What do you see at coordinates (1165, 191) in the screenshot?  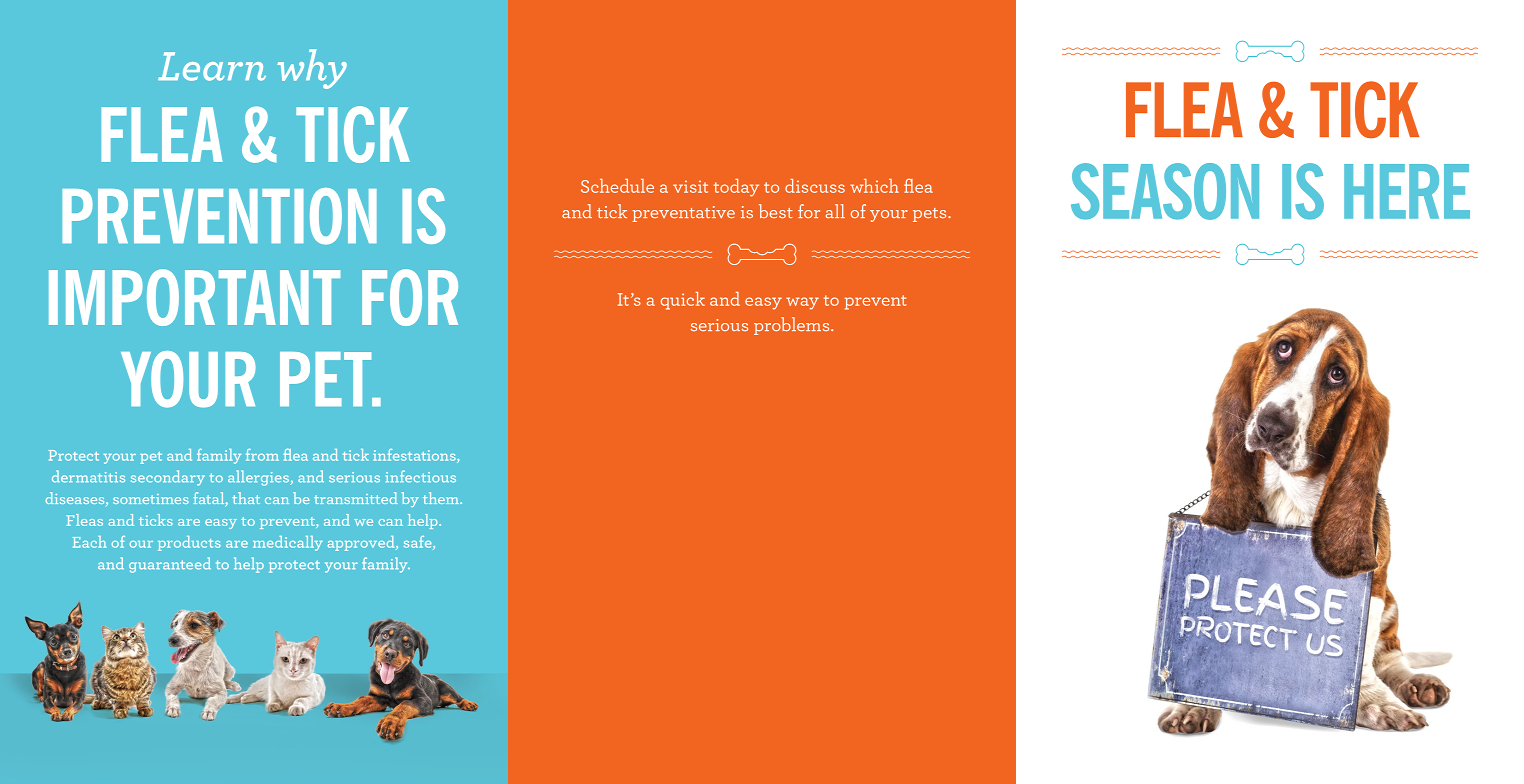 I see `SEASON` at bounding box center [1165, 191].
